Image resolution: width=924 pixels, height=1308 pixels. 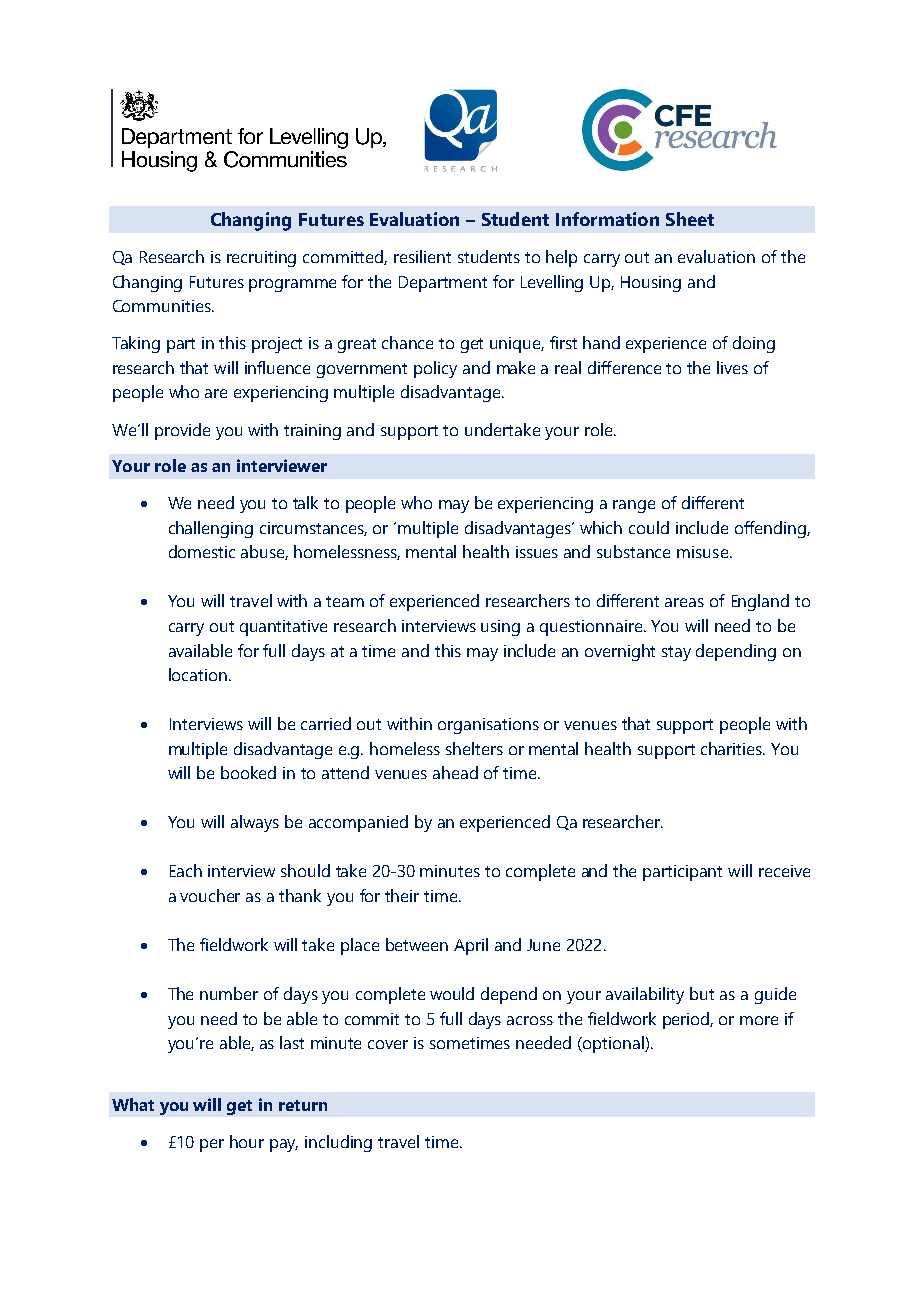 I want to click on location, so click(x=198, y=674).
